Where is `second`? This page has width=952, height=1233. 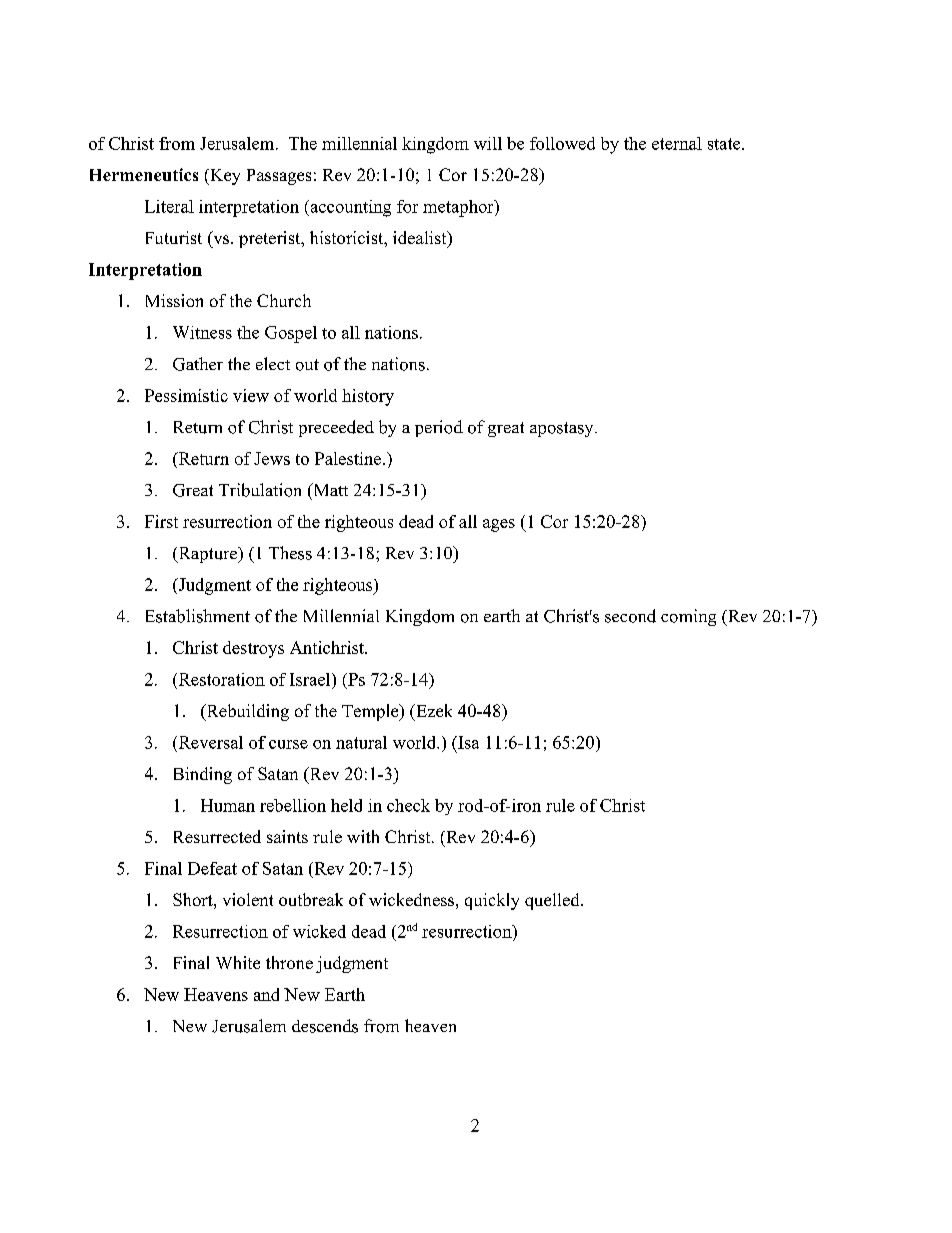 second is located at coordinates (630, 616).
